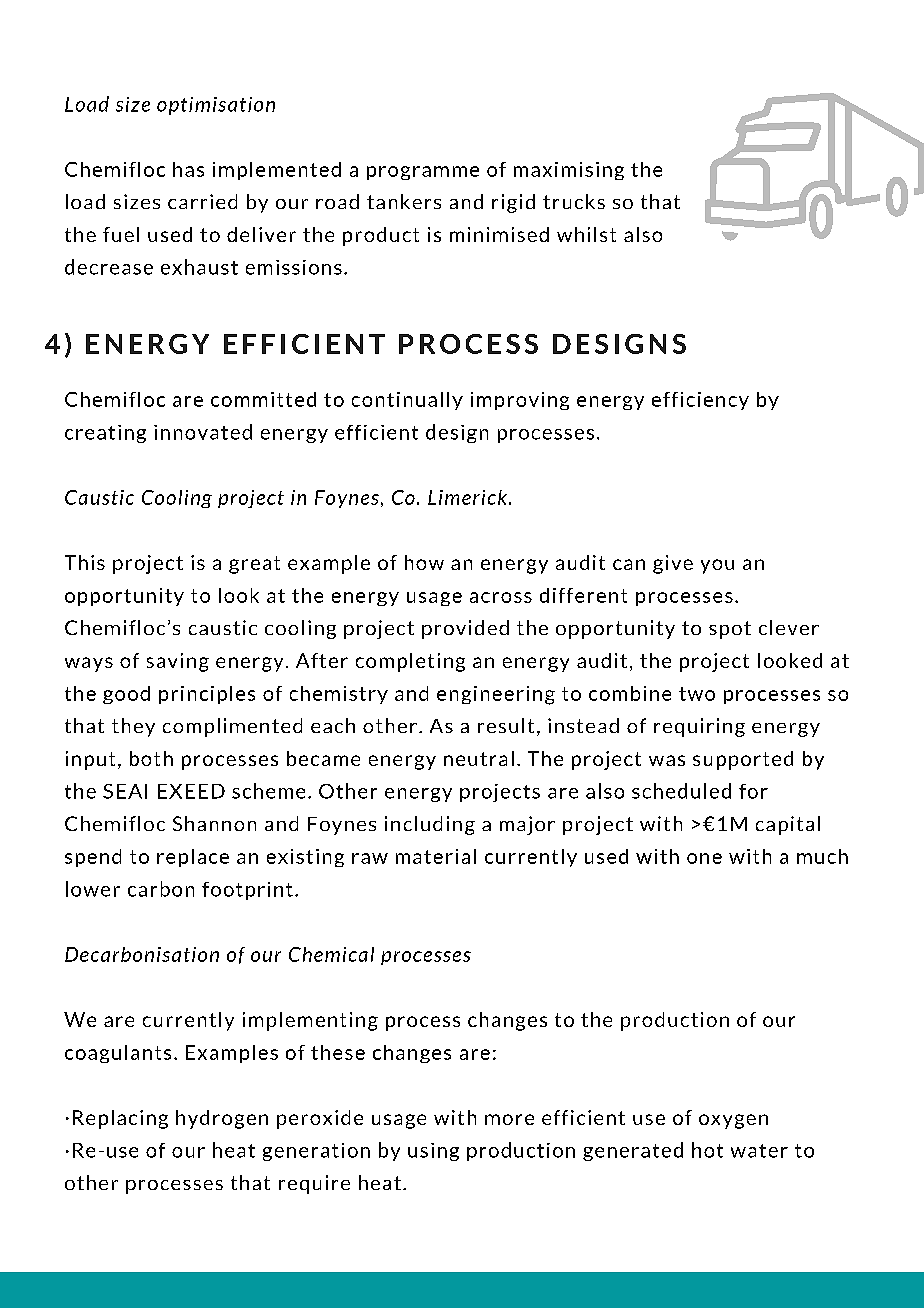 Image resolution: width=924 pixels, height=1308 pixels. What do you see at coordinates (222, 1119) in the page?
I see `hydrogen` at bounding box center [222, 1119].
